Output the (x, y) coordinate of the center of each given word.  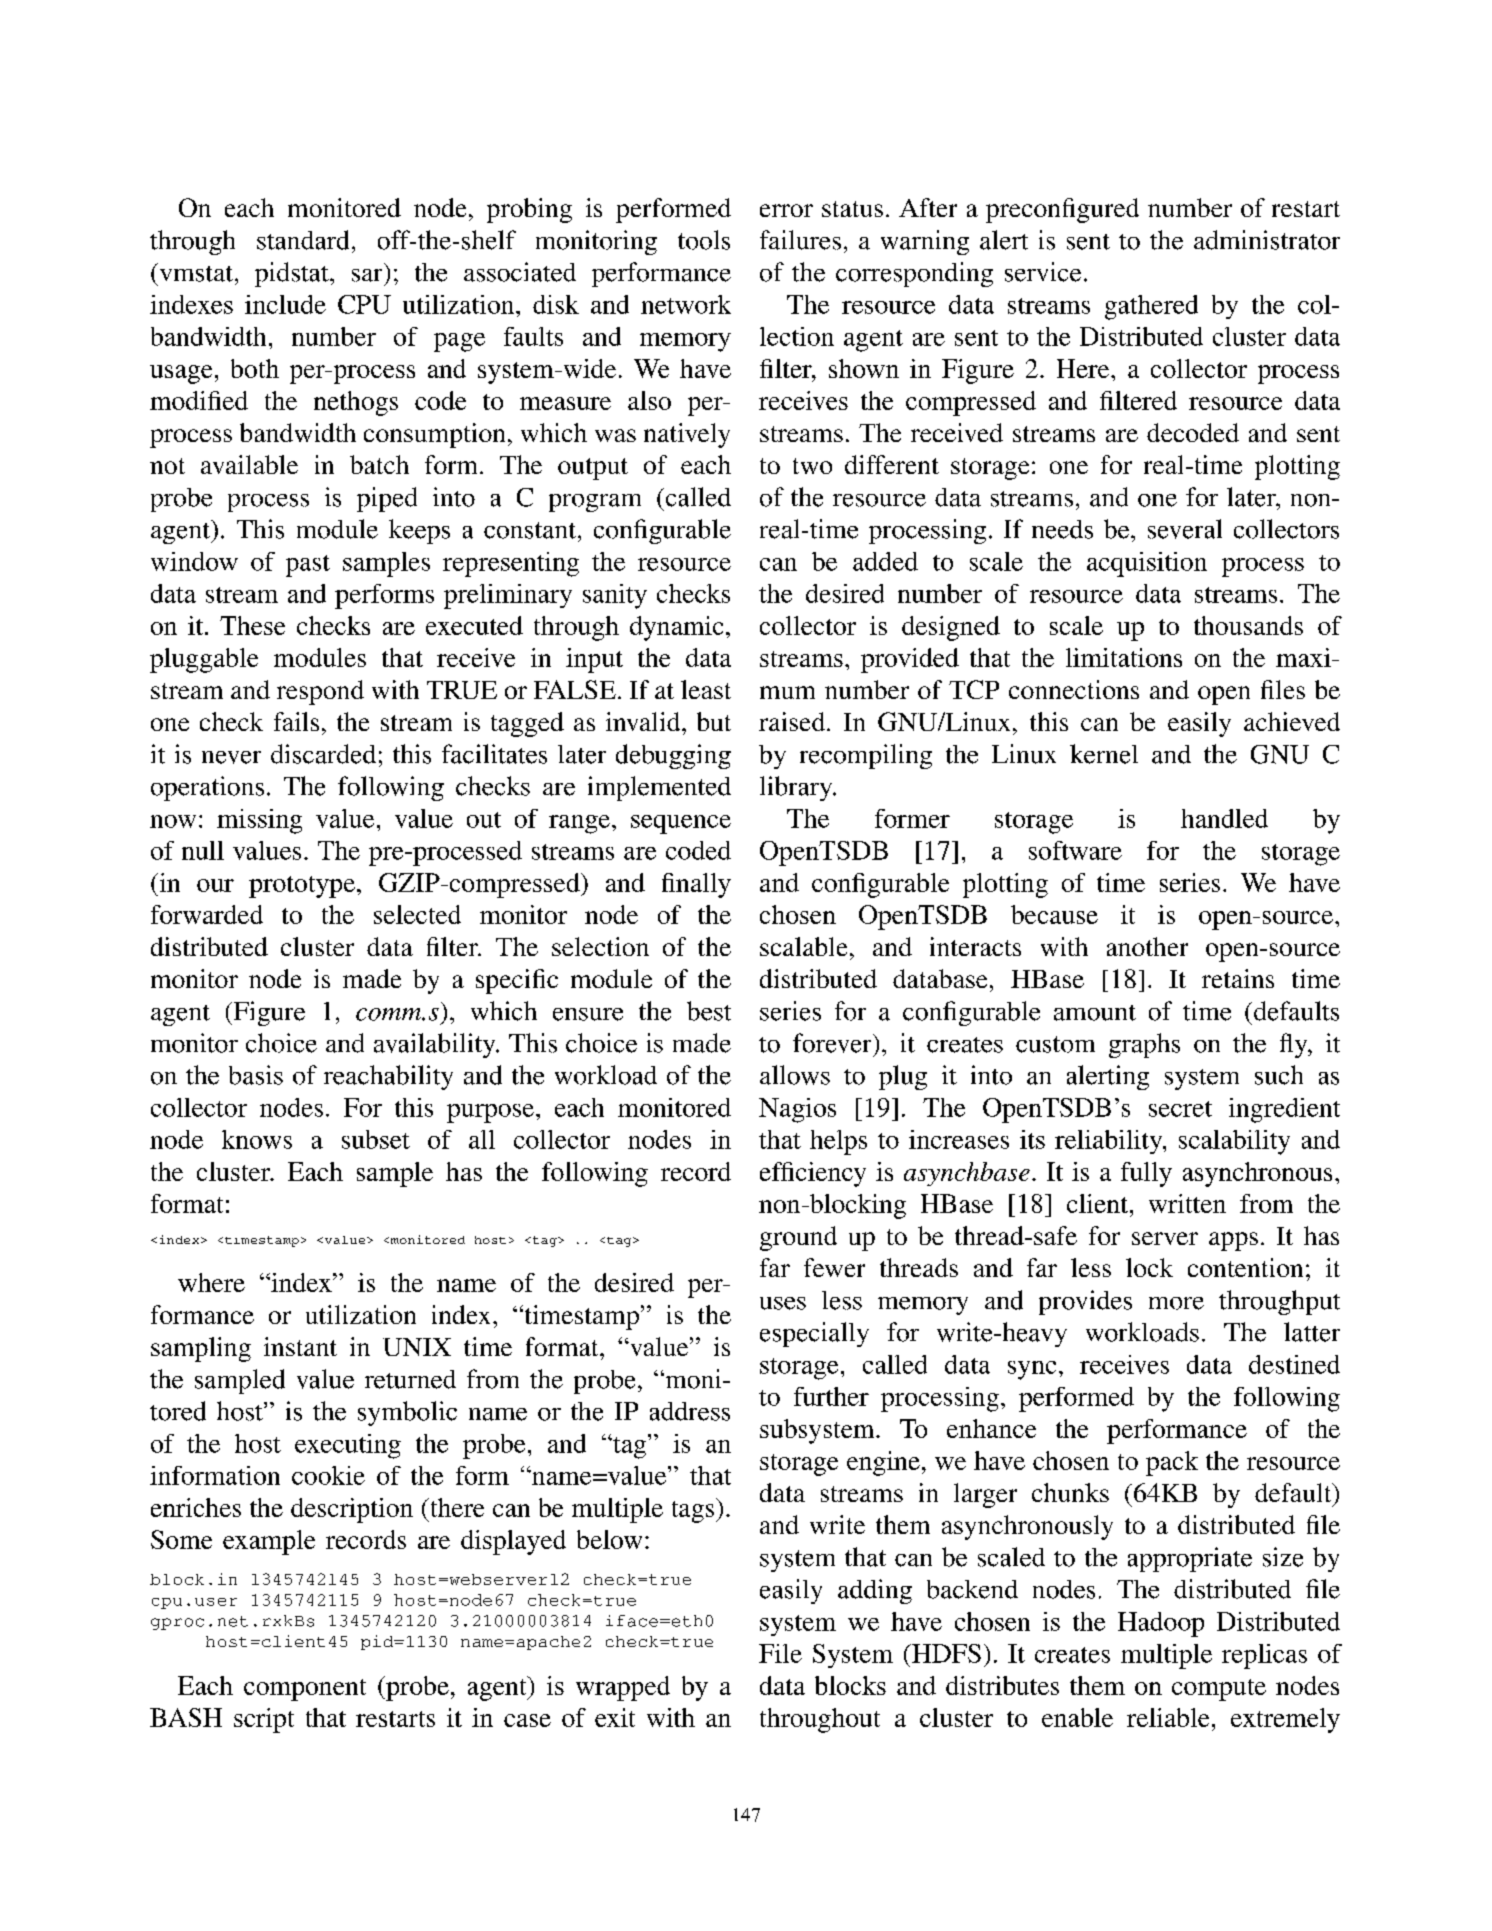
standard (303, 240)
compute (1219, 1690)
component (305, 1690)
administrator (1267, 240)
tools (704, 240)
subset (376, 1139)
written (1187, 1203)
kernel (1104, 754)
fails (296, 721)
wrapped (623, 1688)
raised (792, 721)
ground (798, 1238)
